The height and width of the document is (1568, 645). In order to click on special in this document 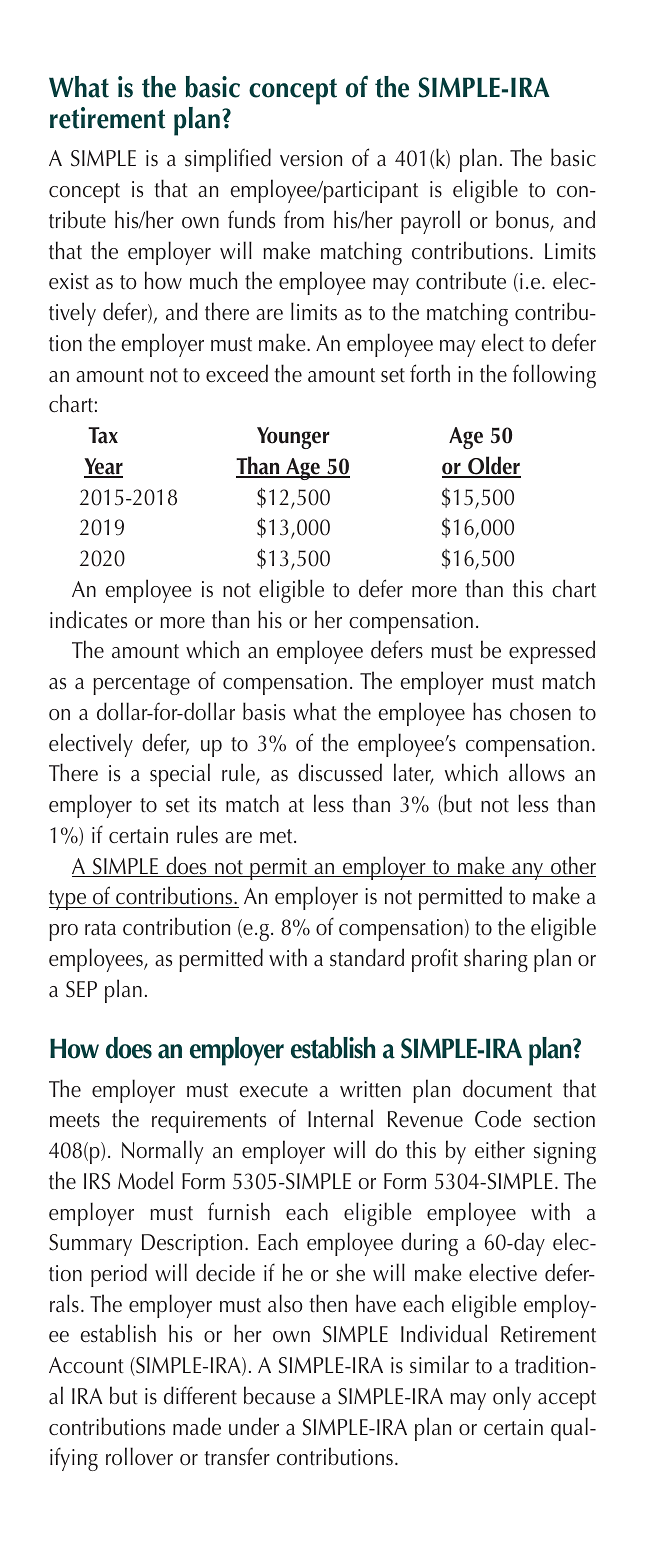, I will do `click(180, 775)`.
